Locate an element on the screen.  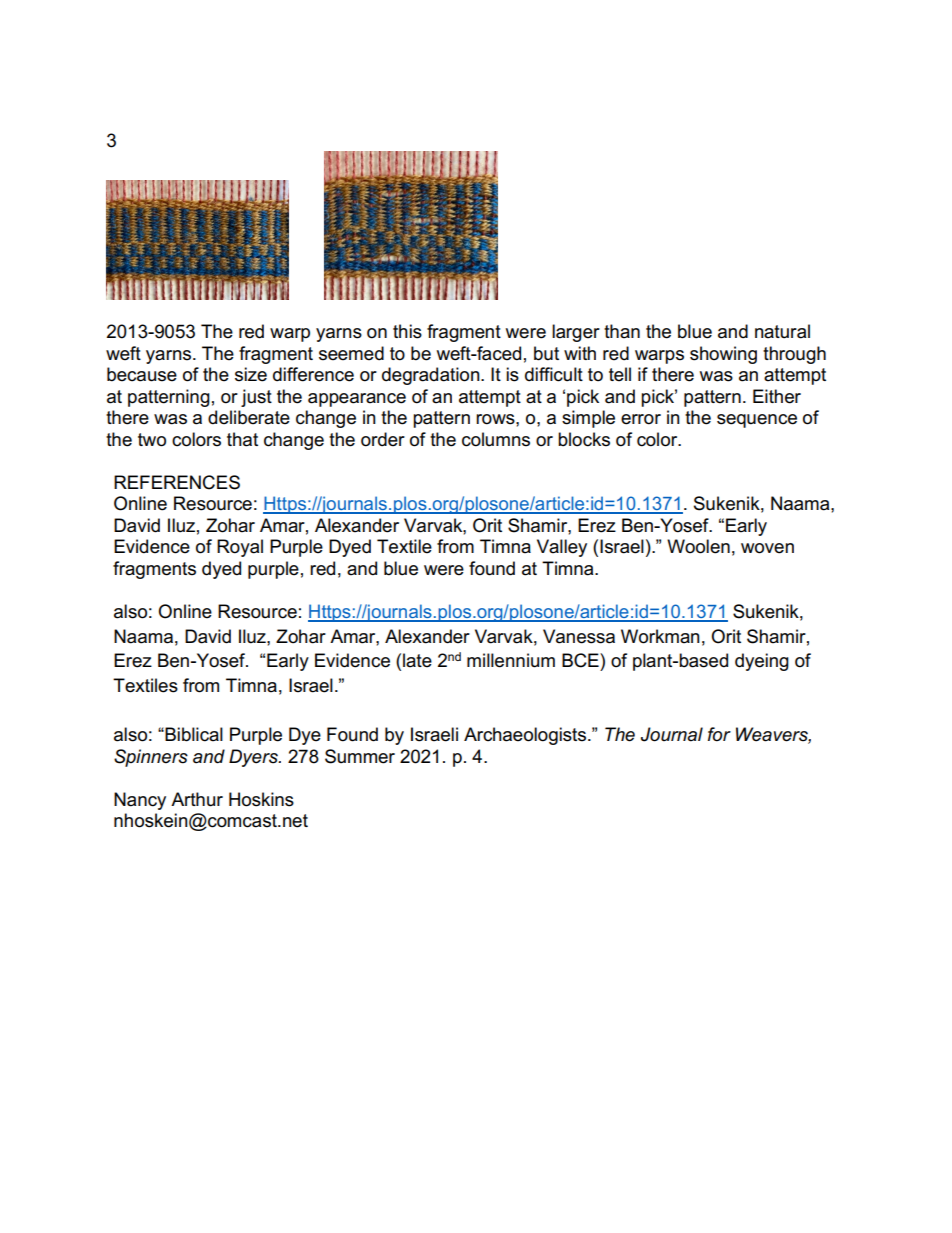
for is located at coordinates (719, 734).
